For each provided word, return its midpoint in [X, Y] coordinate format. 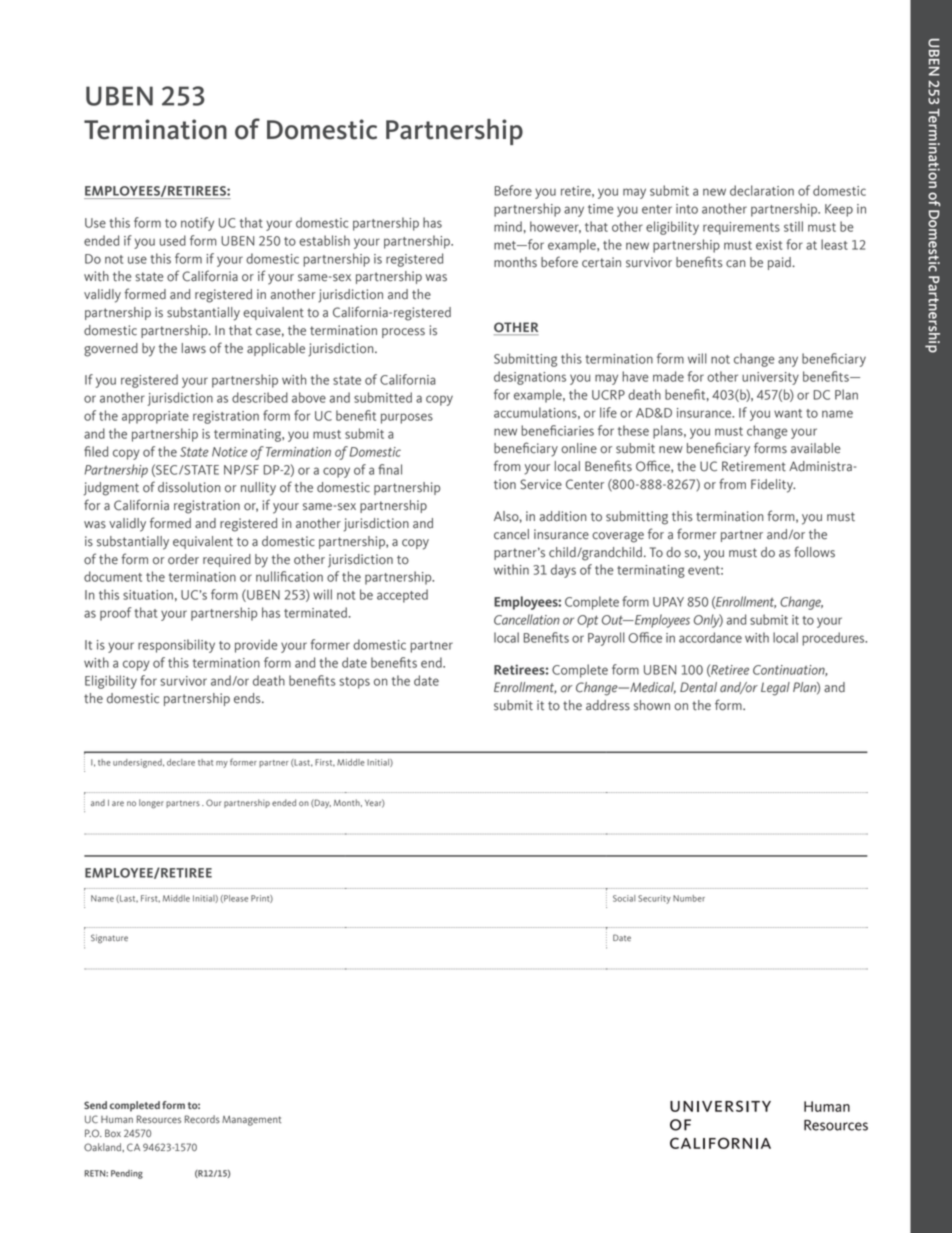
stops [354, 683]
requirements [741, 228]
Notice [230, 452]
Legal [775, 689]
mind [508, 226]
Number [689, 898]
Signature [109, 939]
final [390, 469]
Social [624, 898]
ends [248, 698]
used [173, 240]
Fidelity [773, 486]
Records [202, 1119]
